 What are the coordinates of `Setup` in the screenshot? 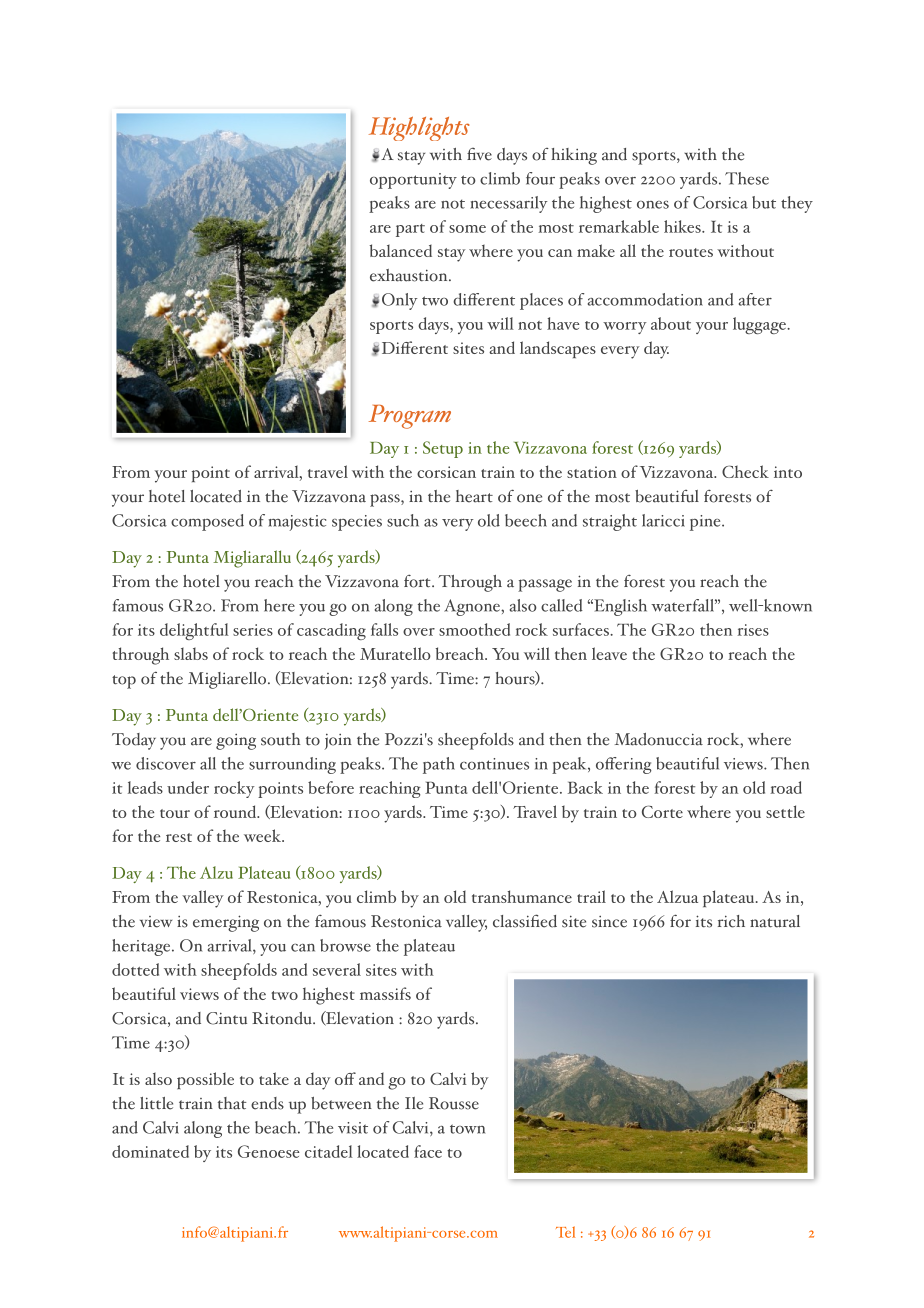 It's located at (443, 449).
